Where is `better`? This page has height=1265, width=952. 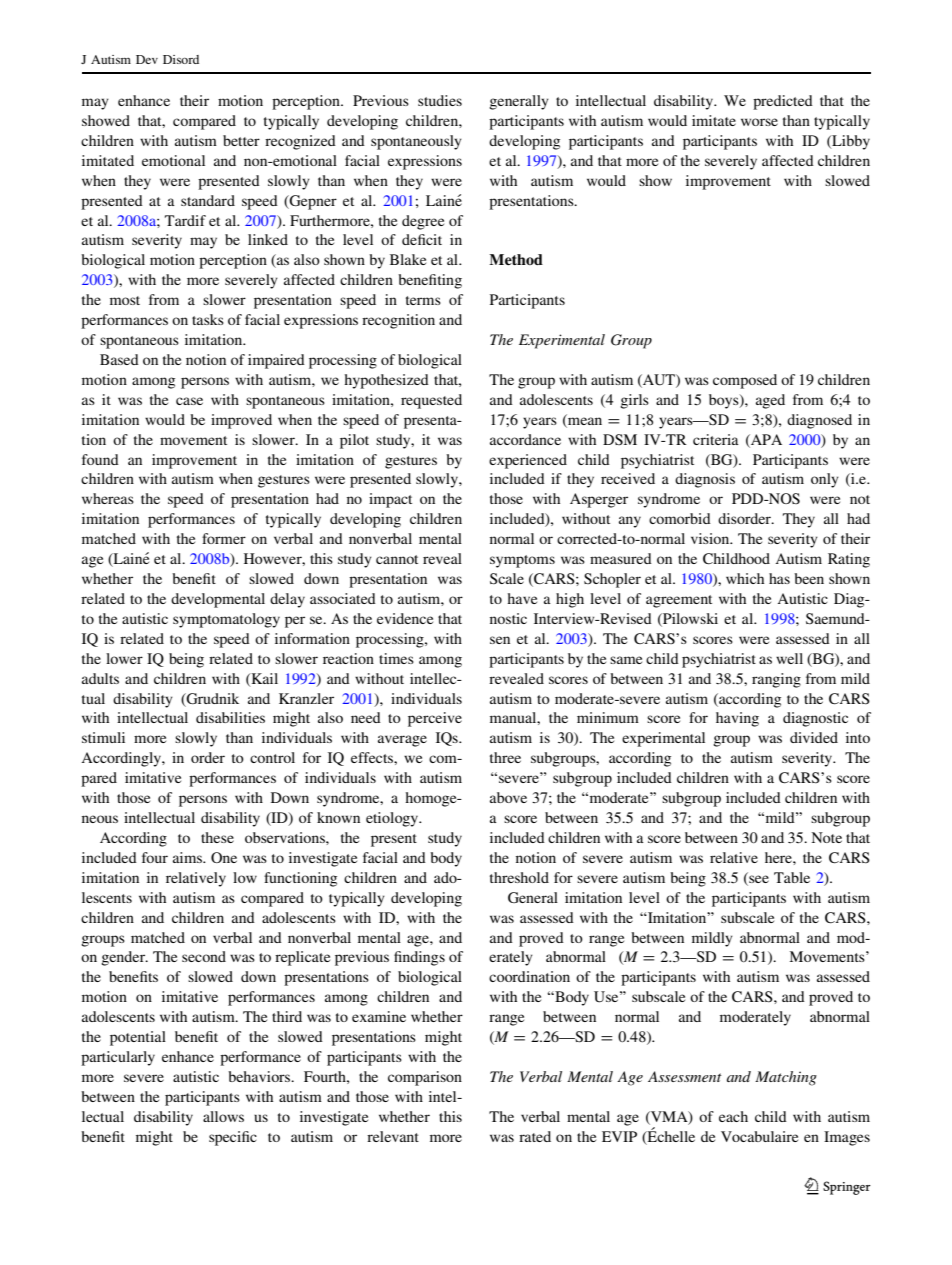 better is located at coordinates (241, 140).
